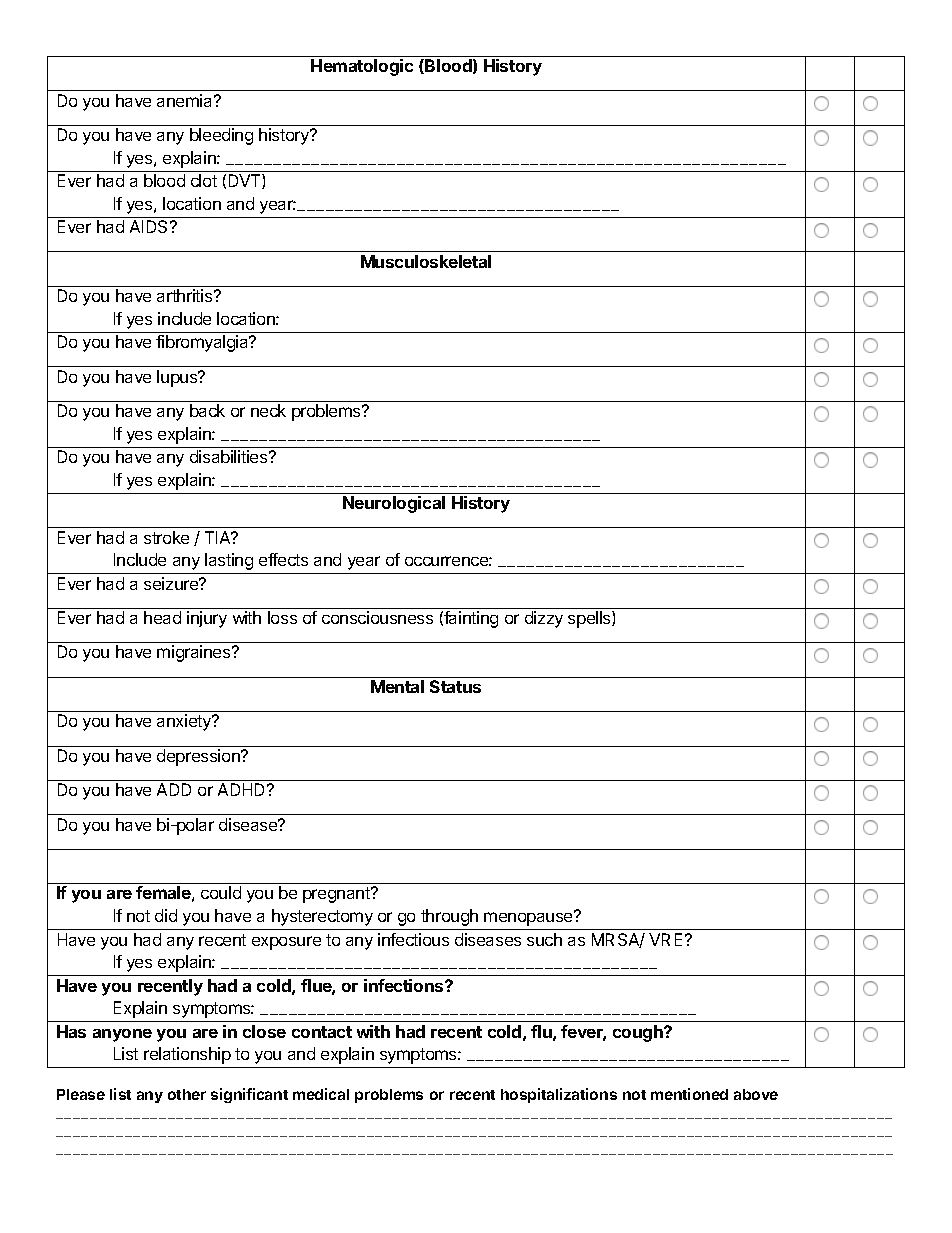 This screenshot has width=952, height=1233. I want to click on medical, so click(321, 1094).
